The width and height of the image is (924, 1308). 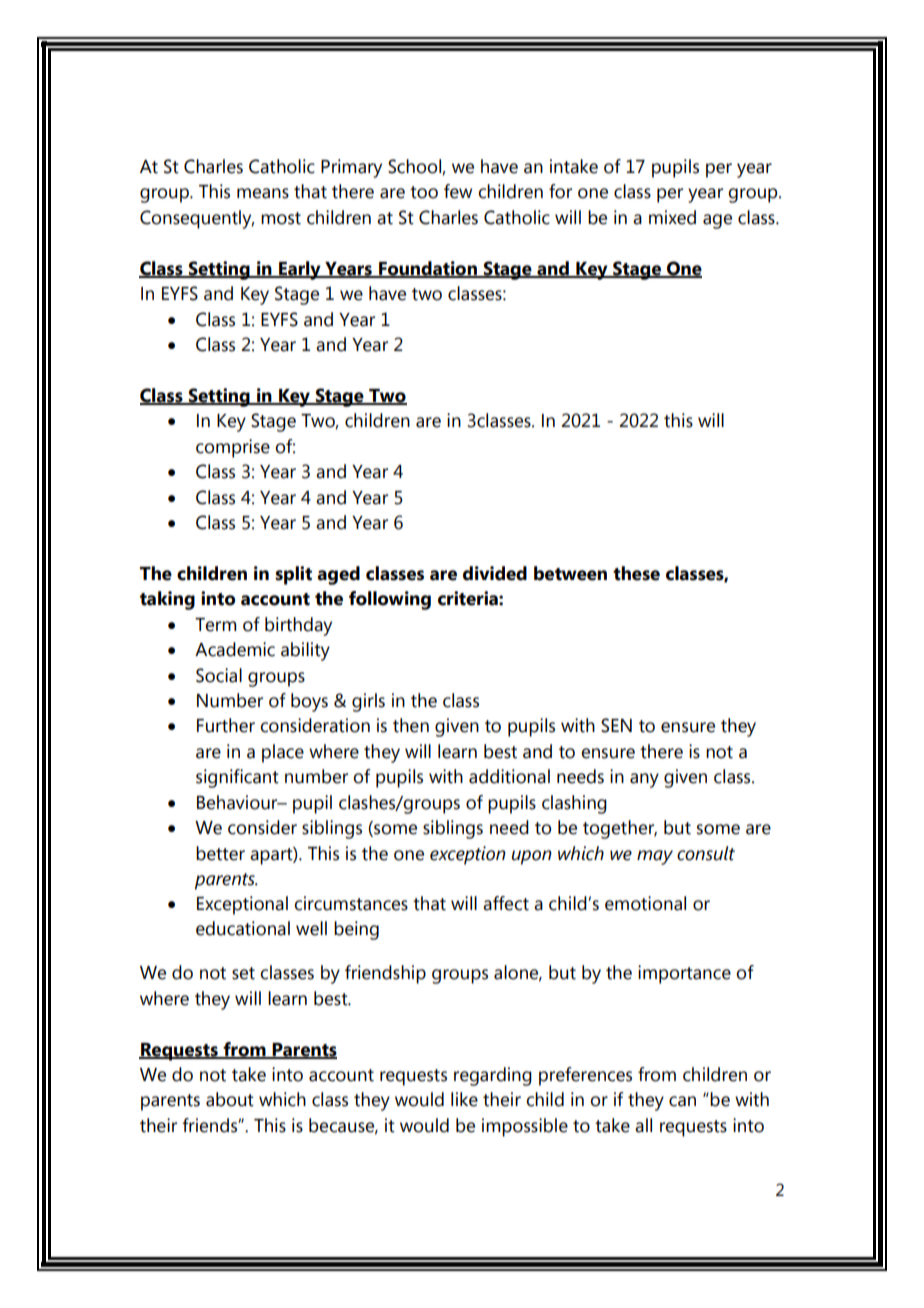 I want to click on mixed, so click(x=672, y=217).
